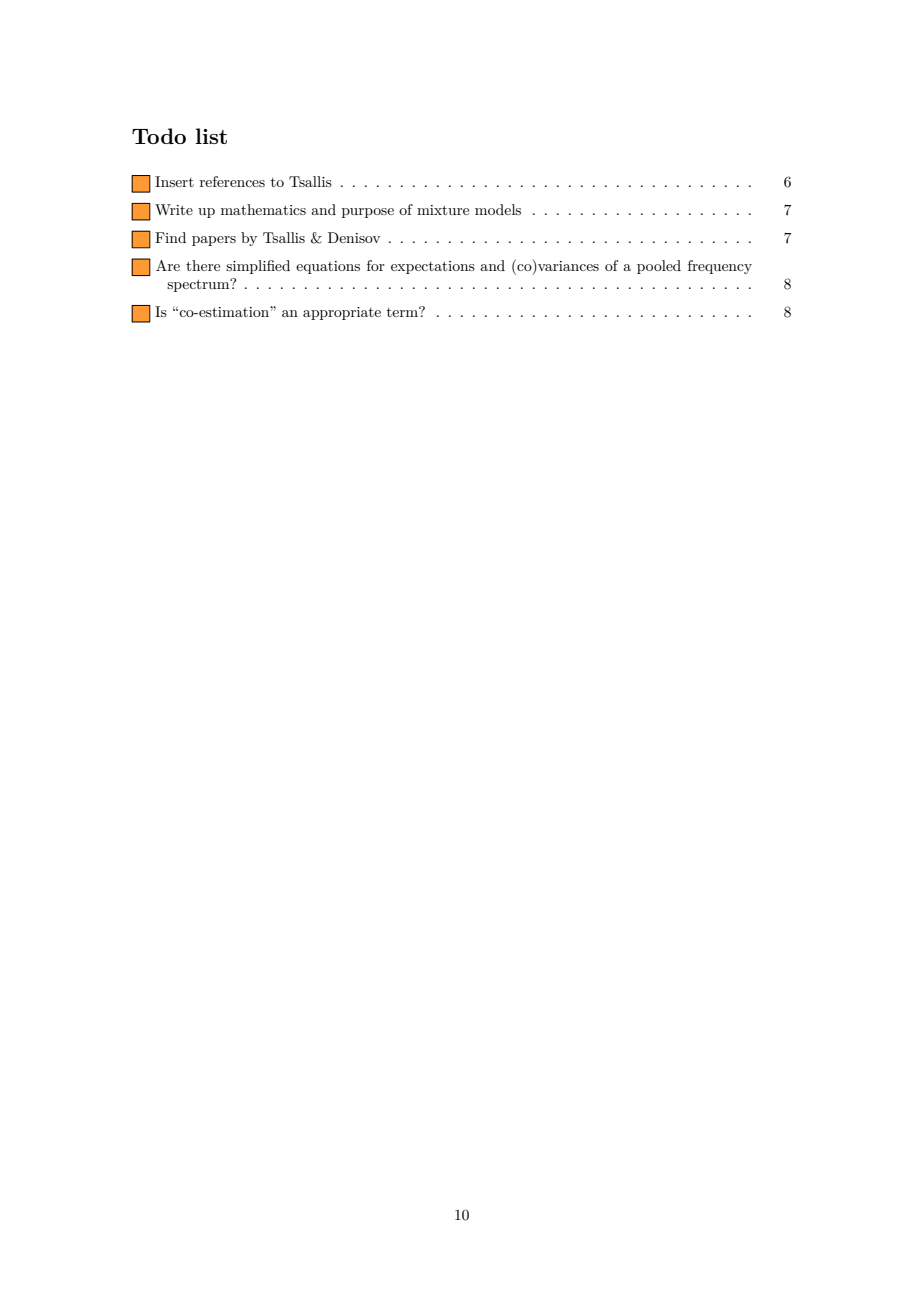  I want to click on Todo, so click(159, 136).
